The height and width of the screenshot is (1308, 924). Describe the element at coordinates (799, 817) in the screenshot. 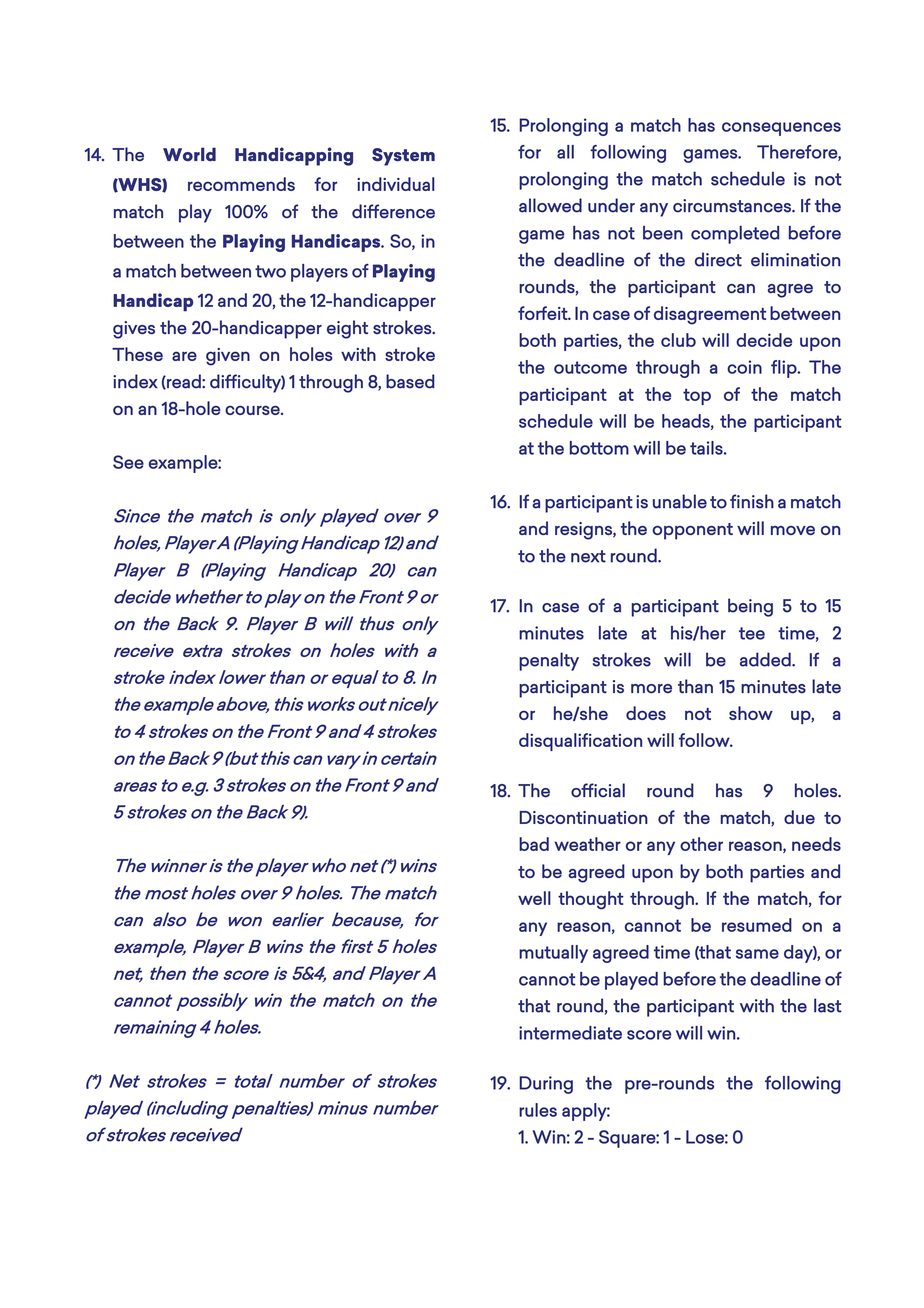

I see `due` at that location.
